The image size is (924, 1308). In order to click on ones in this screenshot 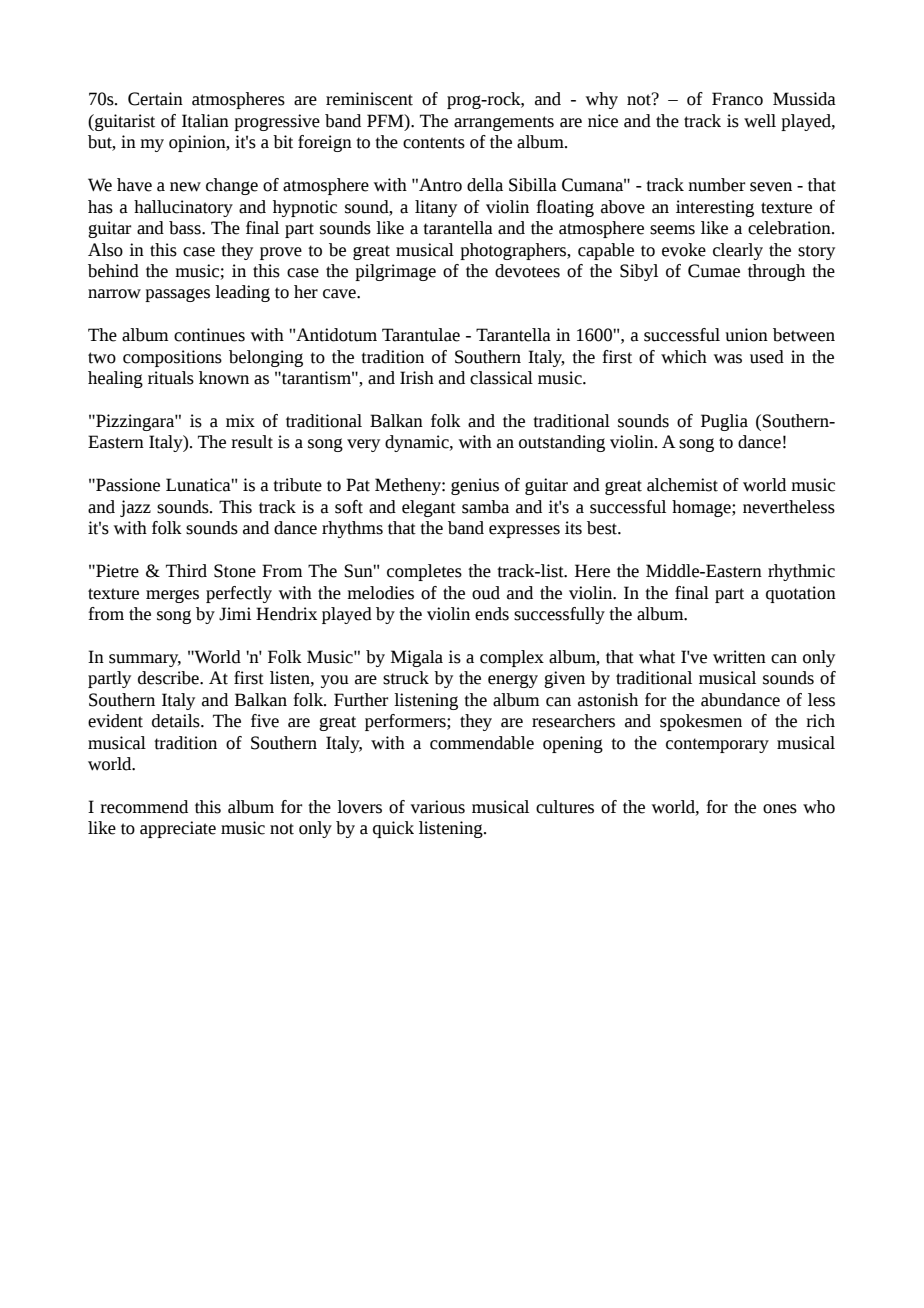, I will do `click(780, 809)`.
